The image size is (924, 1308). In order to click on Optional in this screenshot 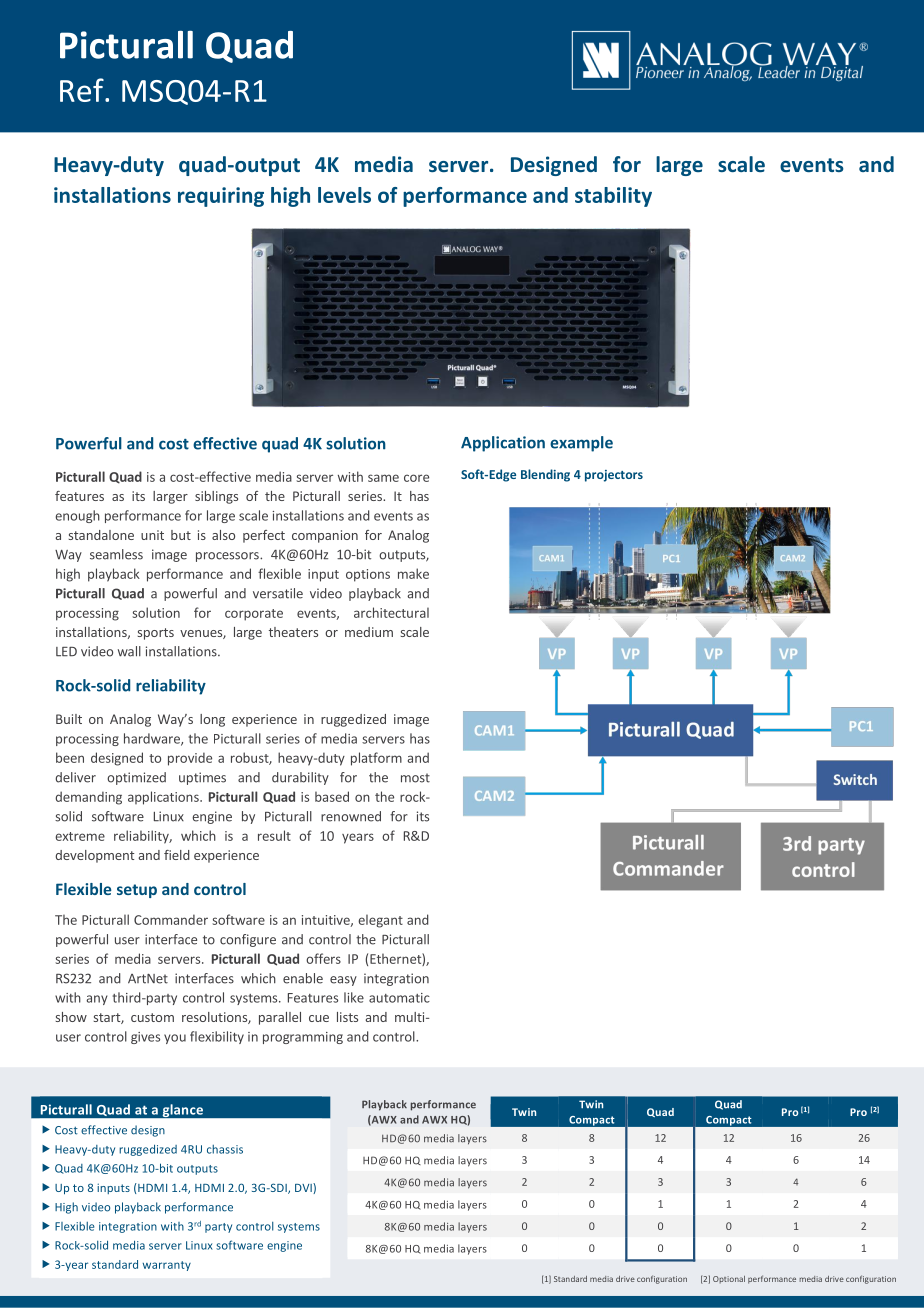, I will do `click(729, 1279)`.
